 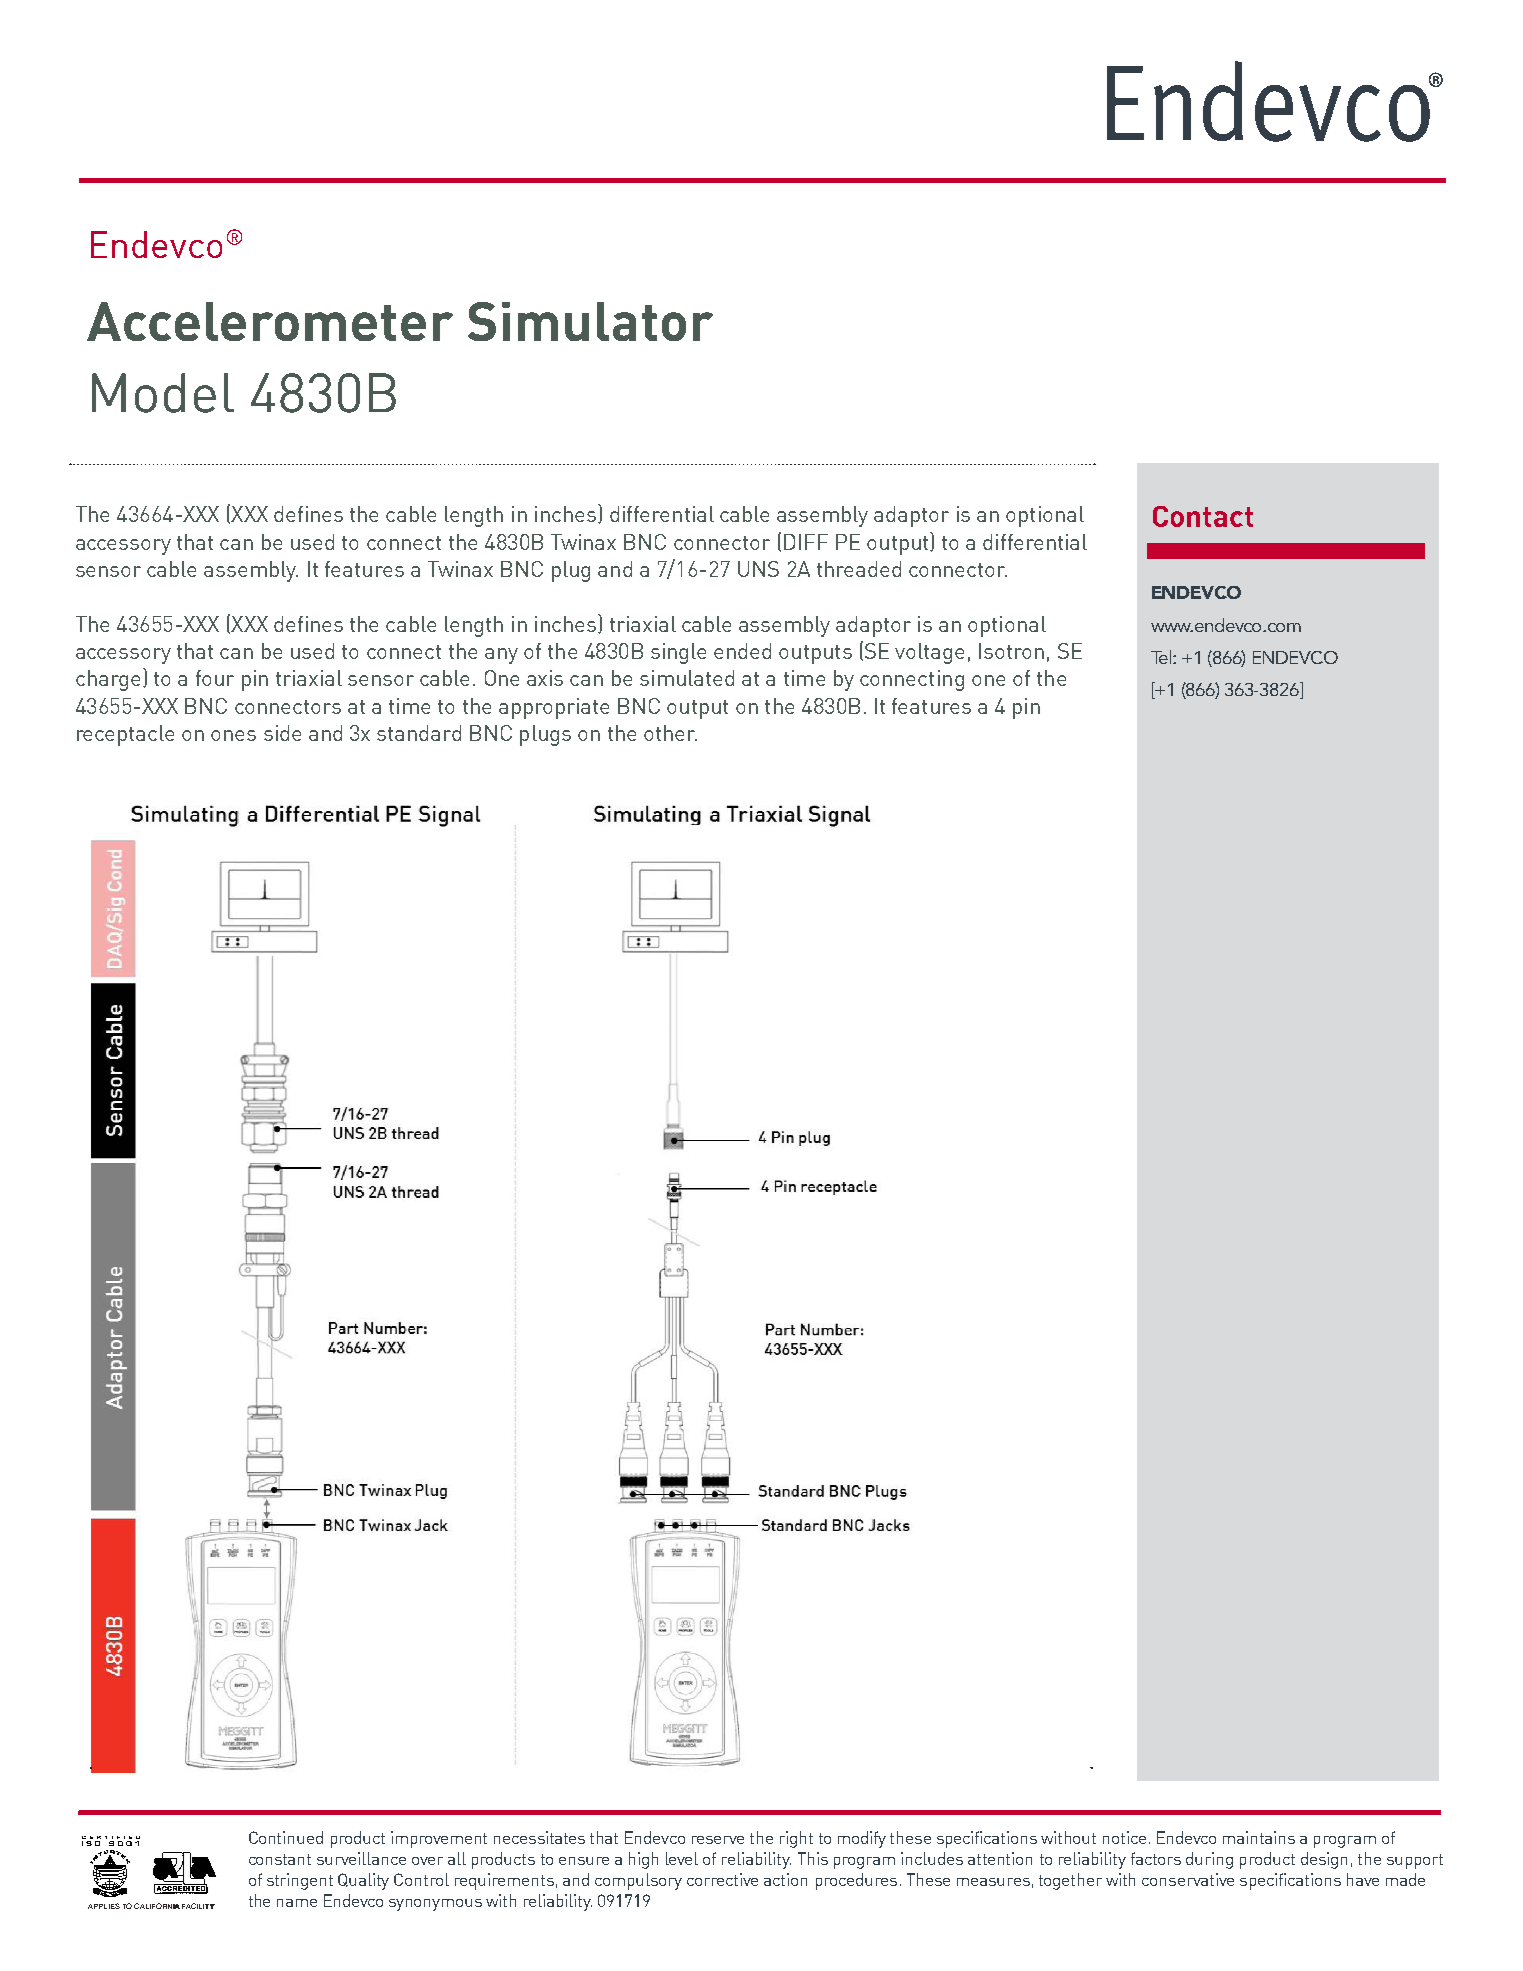 I want to click on Contact, so click(x=1203, y=516).
